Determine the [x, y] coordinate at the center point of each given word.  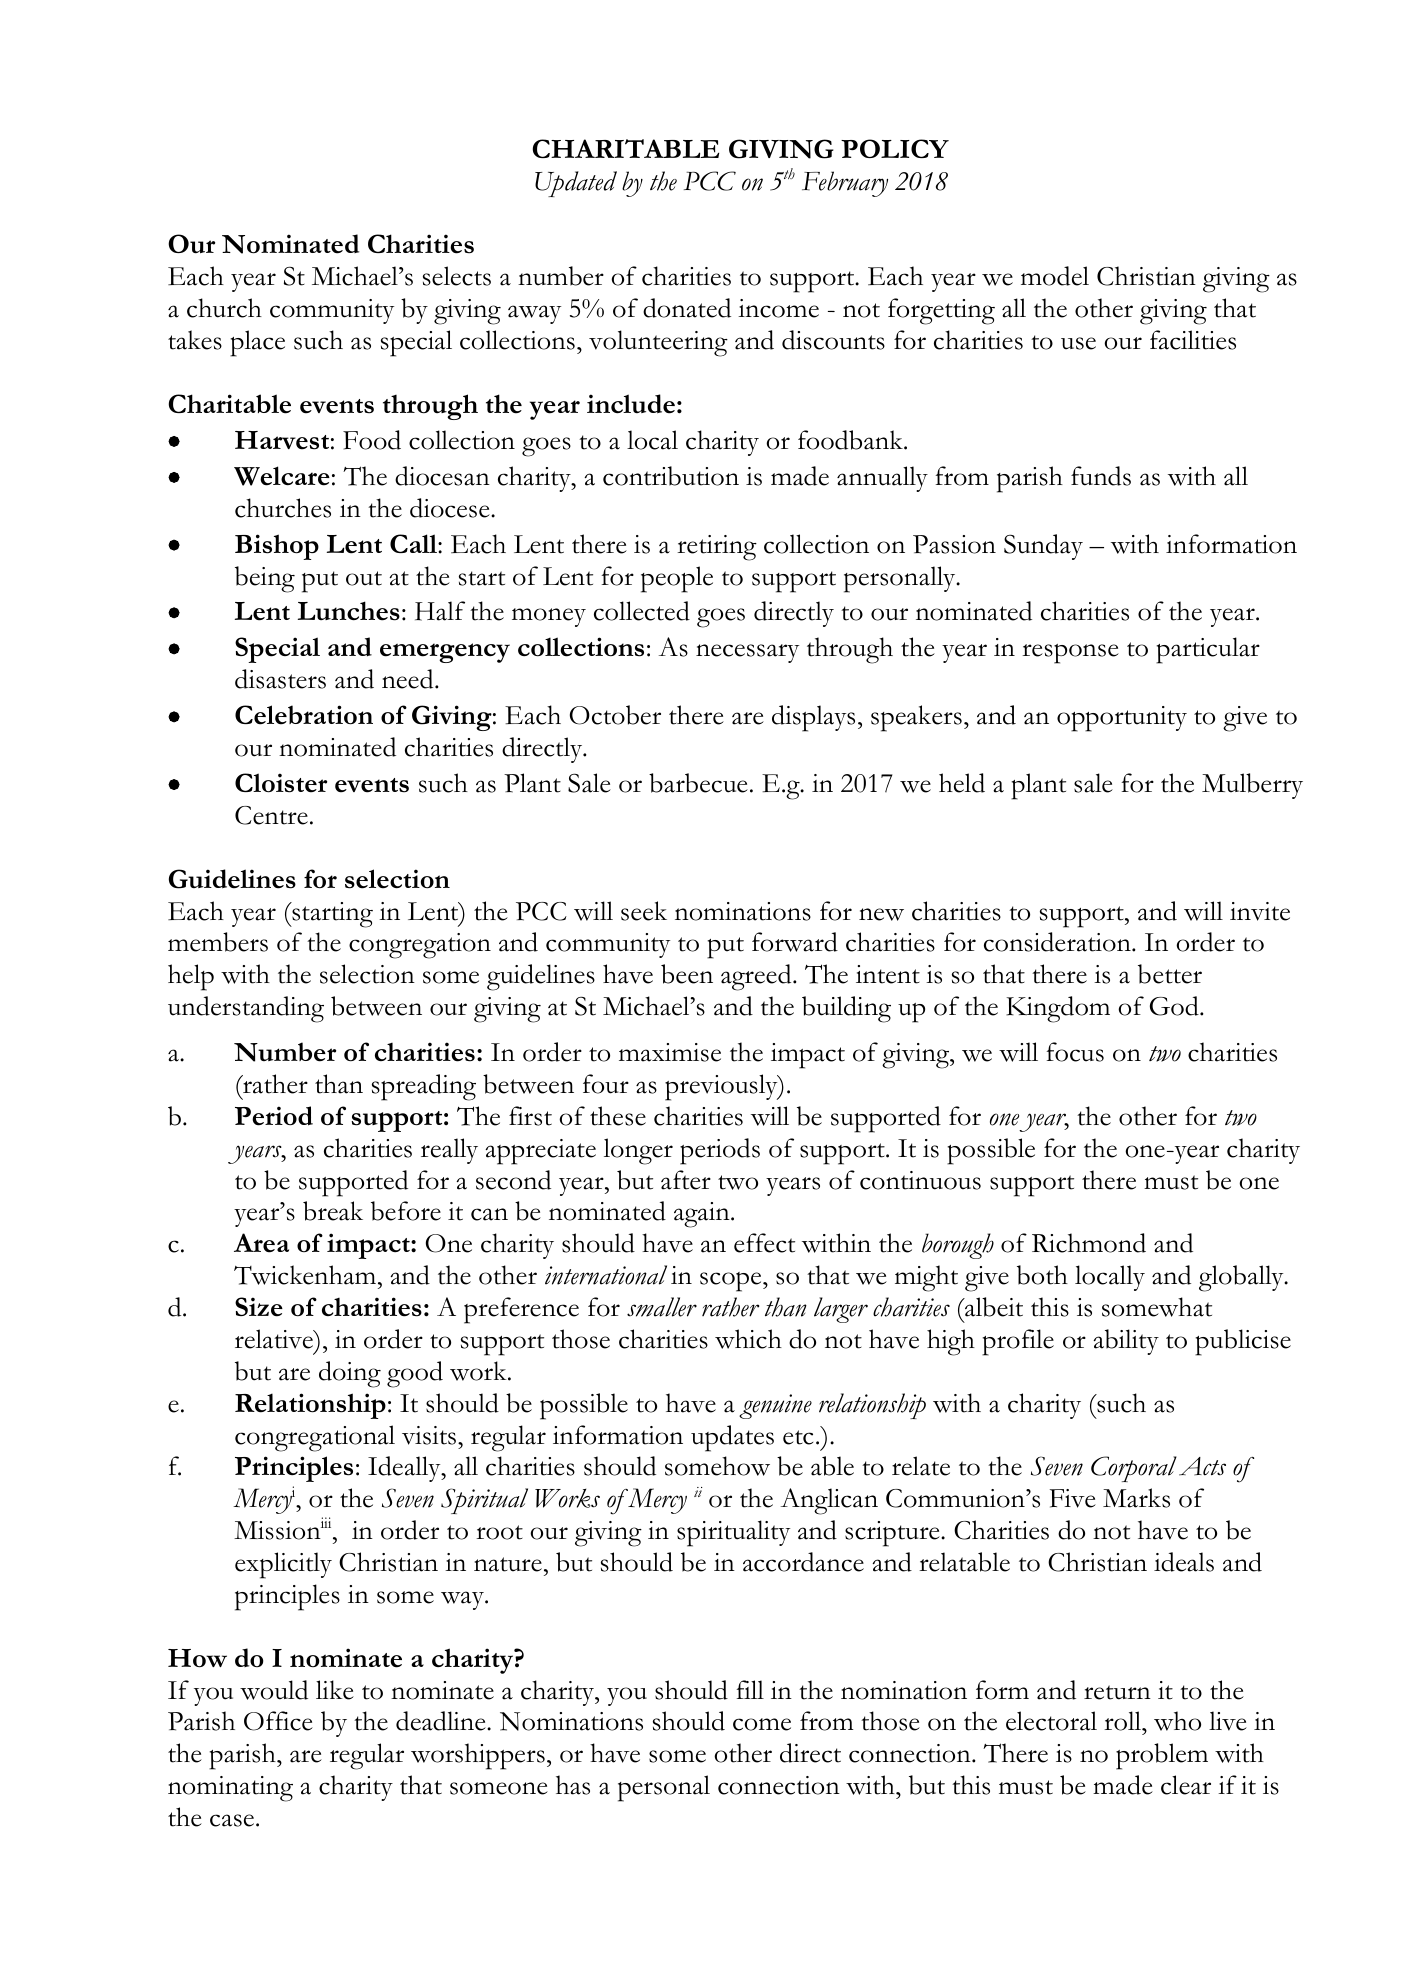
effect [764, 1243]
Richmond [1089, 1243]
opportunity [1122, 719]
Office [278, 1721]
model [1055, 276]
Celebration [304, 715]
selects [457, 276]
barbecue [698, 783]
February [845, 184]
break [333, 1211]
